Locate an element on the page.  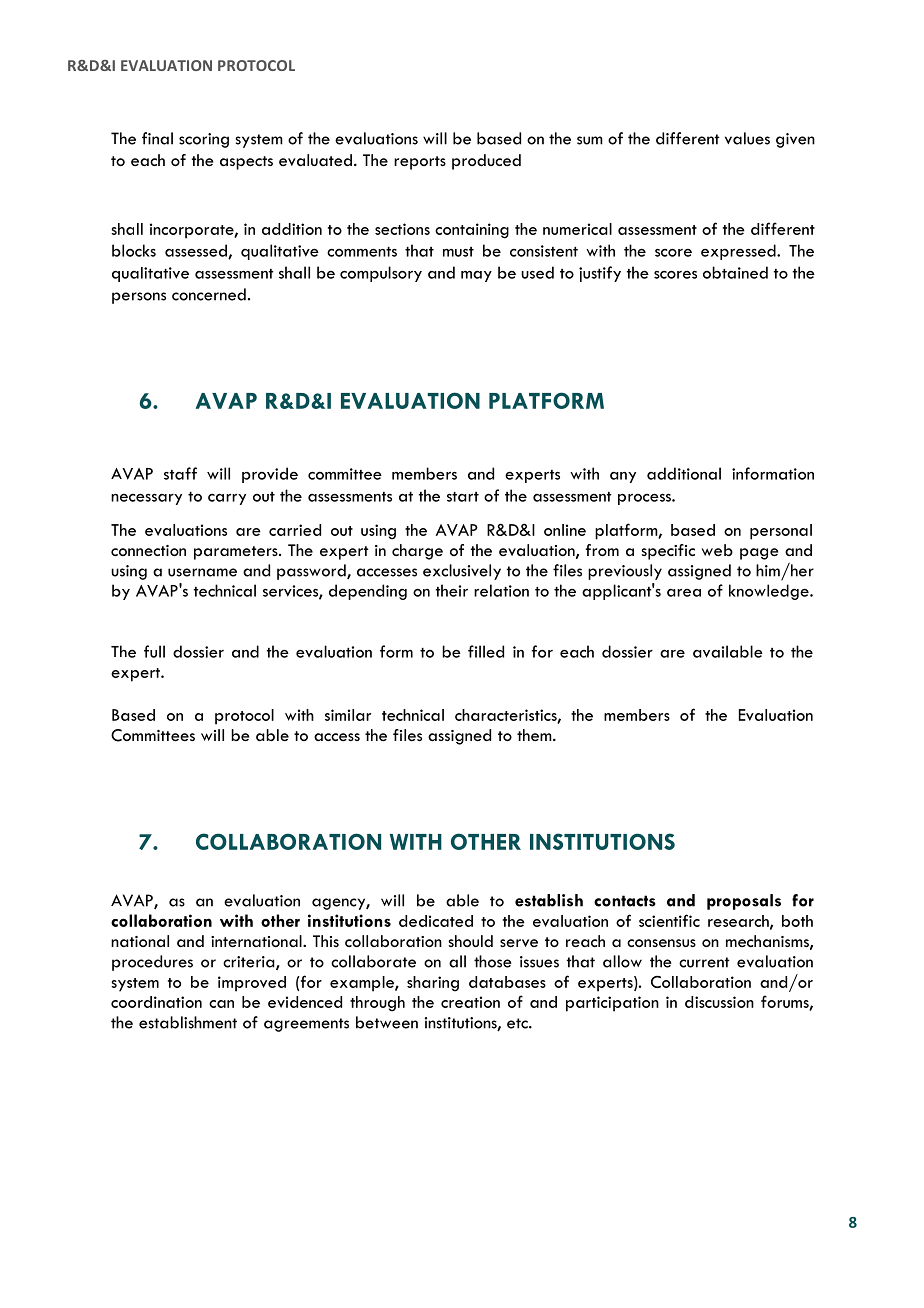
aspects is located at coordinates (246, 163).
